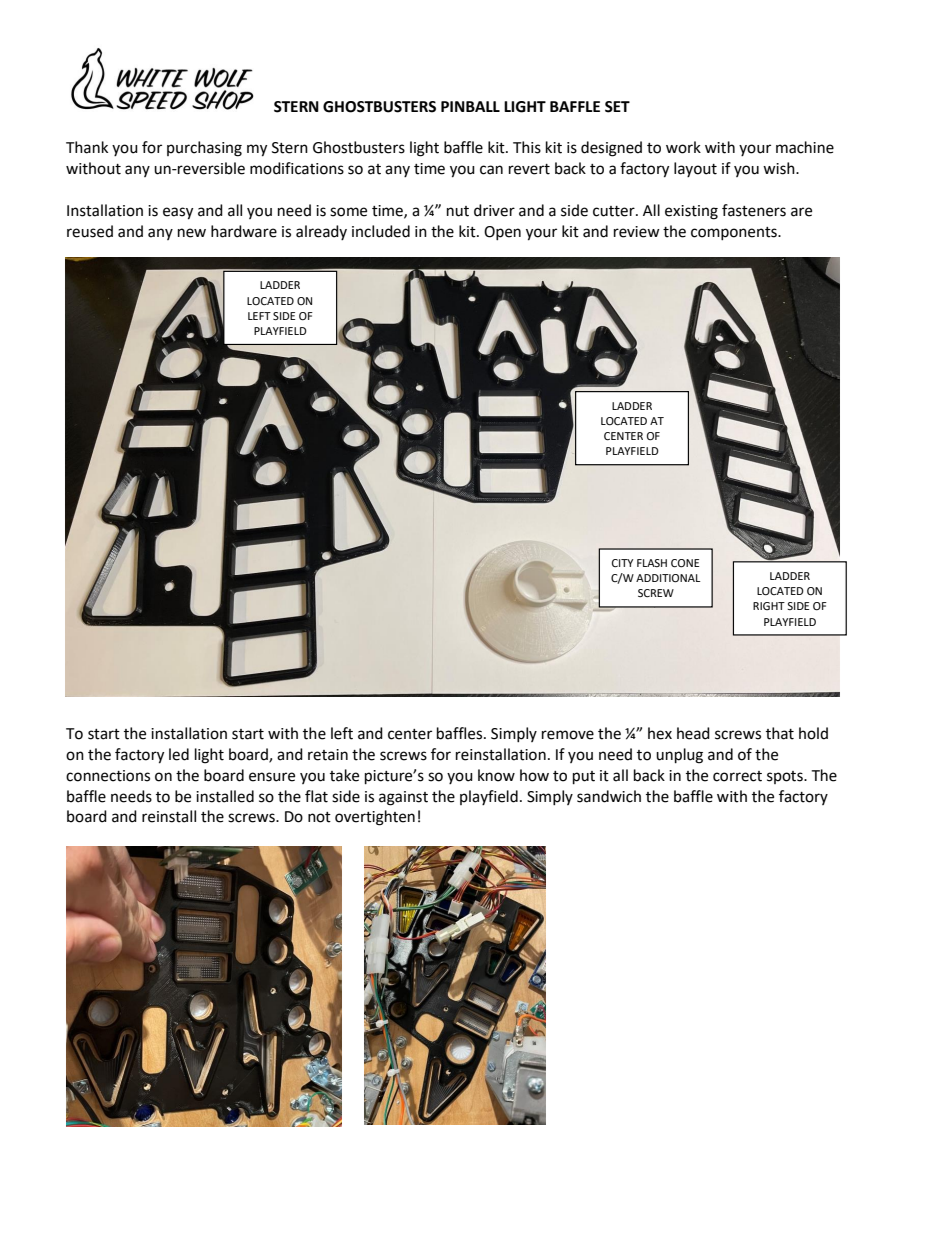 The width and height of the screenshot is (952, 1233). I want to click on purchasing, so click(204, 149).
